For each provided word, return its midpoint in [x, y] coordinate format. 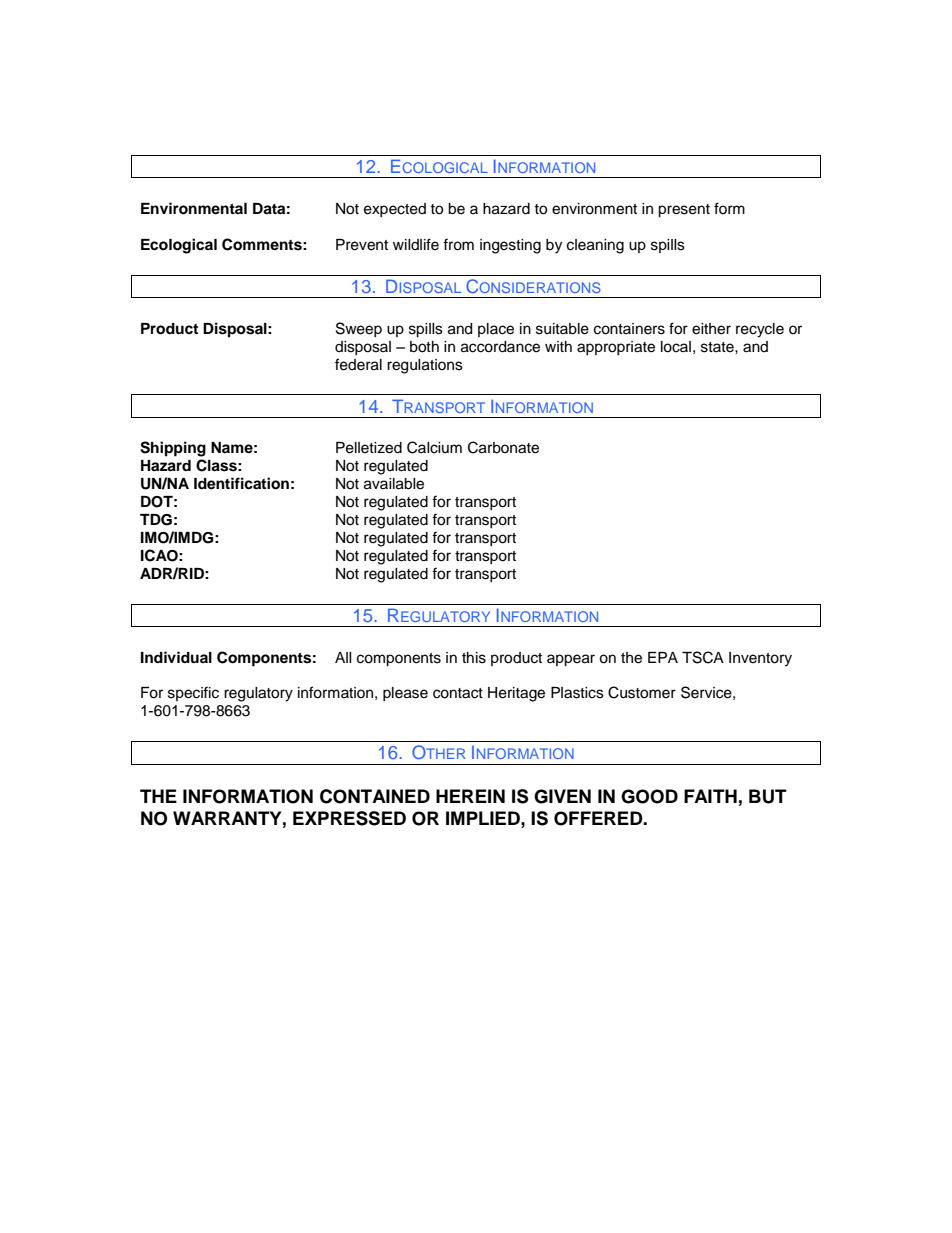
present [684, 211]
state [718, 347]
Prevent [362, 245]
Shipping [173, 449]
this [474, 658]
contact [458, 693]
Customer [642, 692]
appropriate [616, 348]
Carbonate [503, 447]
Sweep [359, 329]
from [458, 244]
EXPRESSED [349, 818]
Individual [176, 657]
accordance [500, 347]
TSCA [703, 657]
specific [193, 693]
